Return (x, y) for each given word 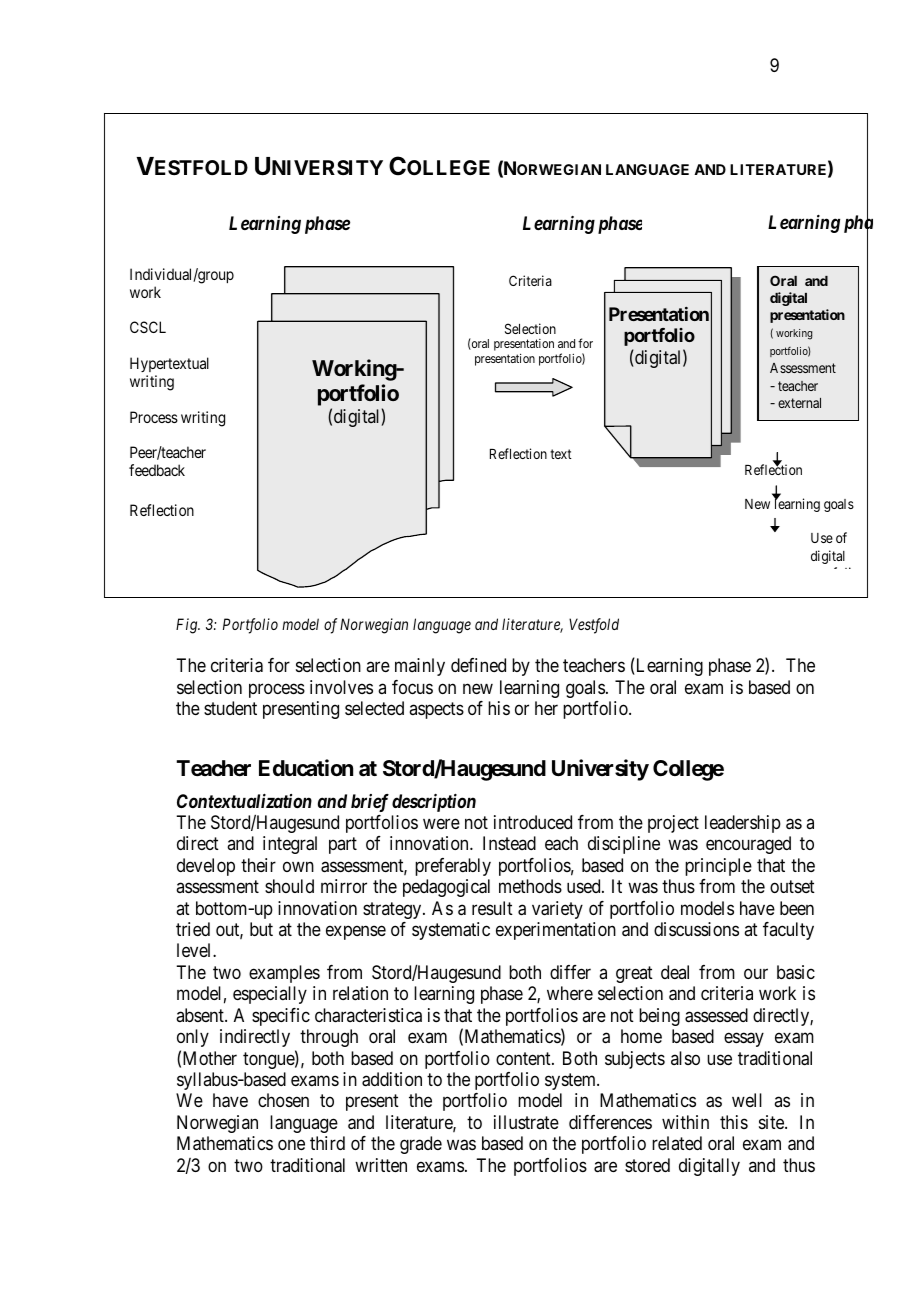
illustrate (526, 1122)
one (291, 1145)
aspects (436, 710)
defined (478, 665)
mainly (420, 667)
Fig (188, 626)
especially (270, 995)
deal (675, 972)
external (799, 403)
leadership (743, 824)
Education (306, 768)
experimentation (556, 931)
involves (341, 687)
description (434, 803)
